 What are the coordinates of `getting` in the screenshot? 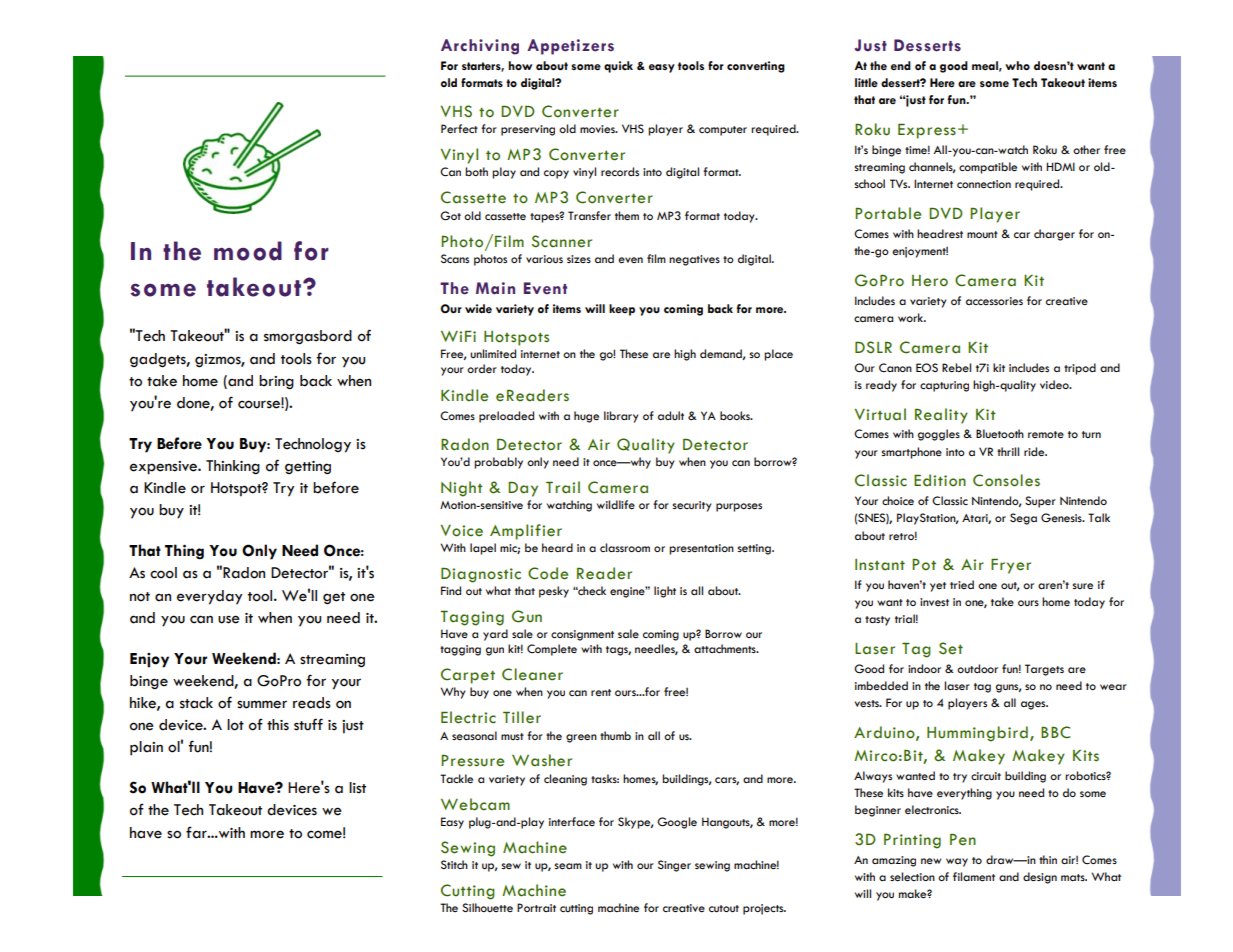 It's located at (308, 468).
